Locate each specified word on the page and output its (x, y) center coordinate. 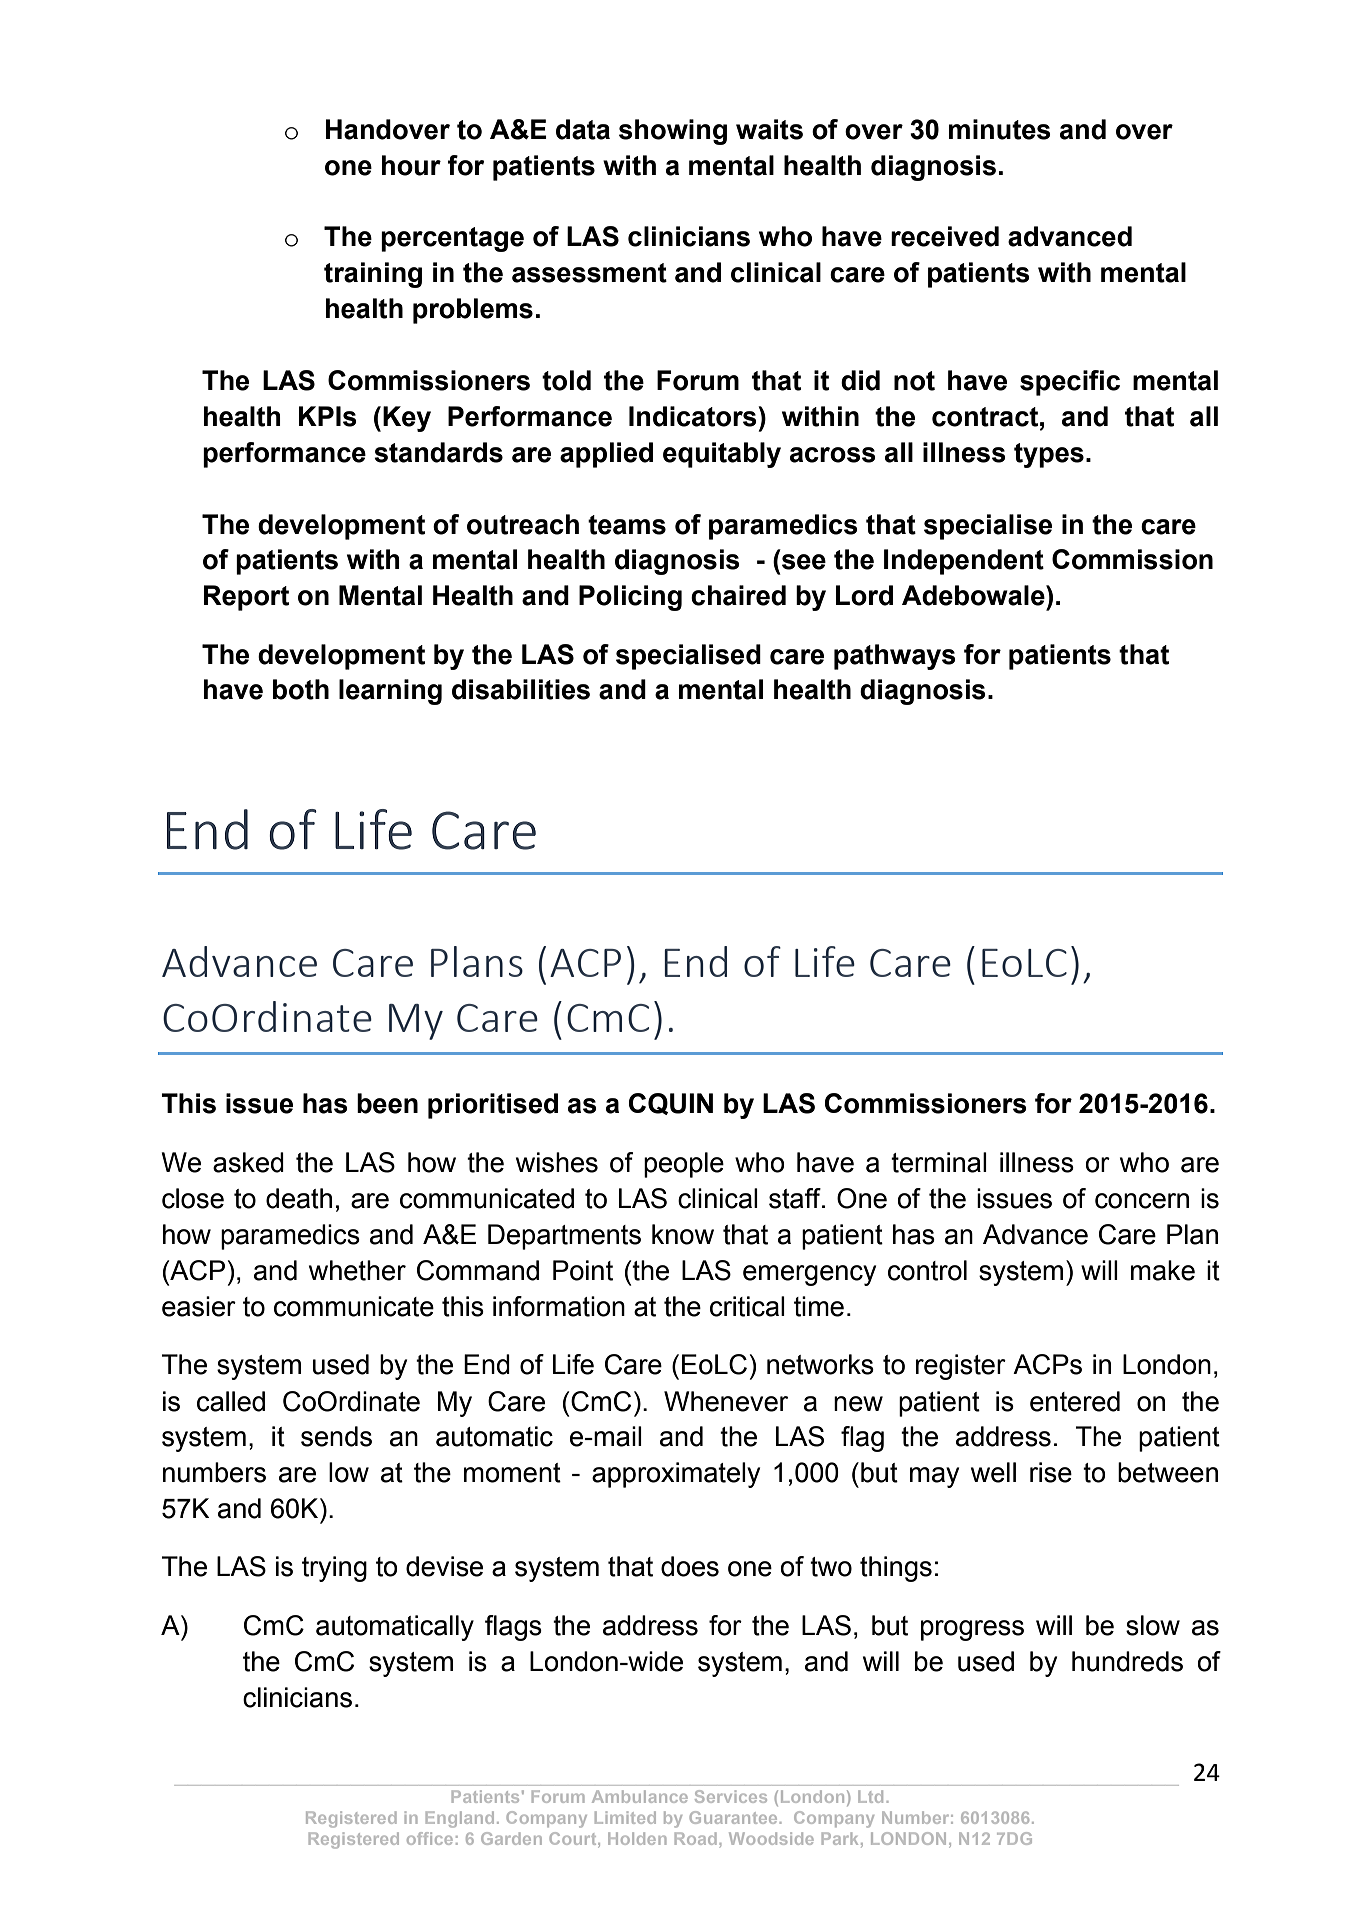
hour (411, 165)
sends (336, 1436)
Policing (630, 598)
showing (673, 132)
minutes (1000, 129)
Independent (964, 562)
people (684, 1165)
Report (246, 598)
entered (1075, 1401)
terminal (939, 1162)
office (430, 1838)
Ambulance (640, 1796)
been (387, 1103)
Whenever (726, 1401)
